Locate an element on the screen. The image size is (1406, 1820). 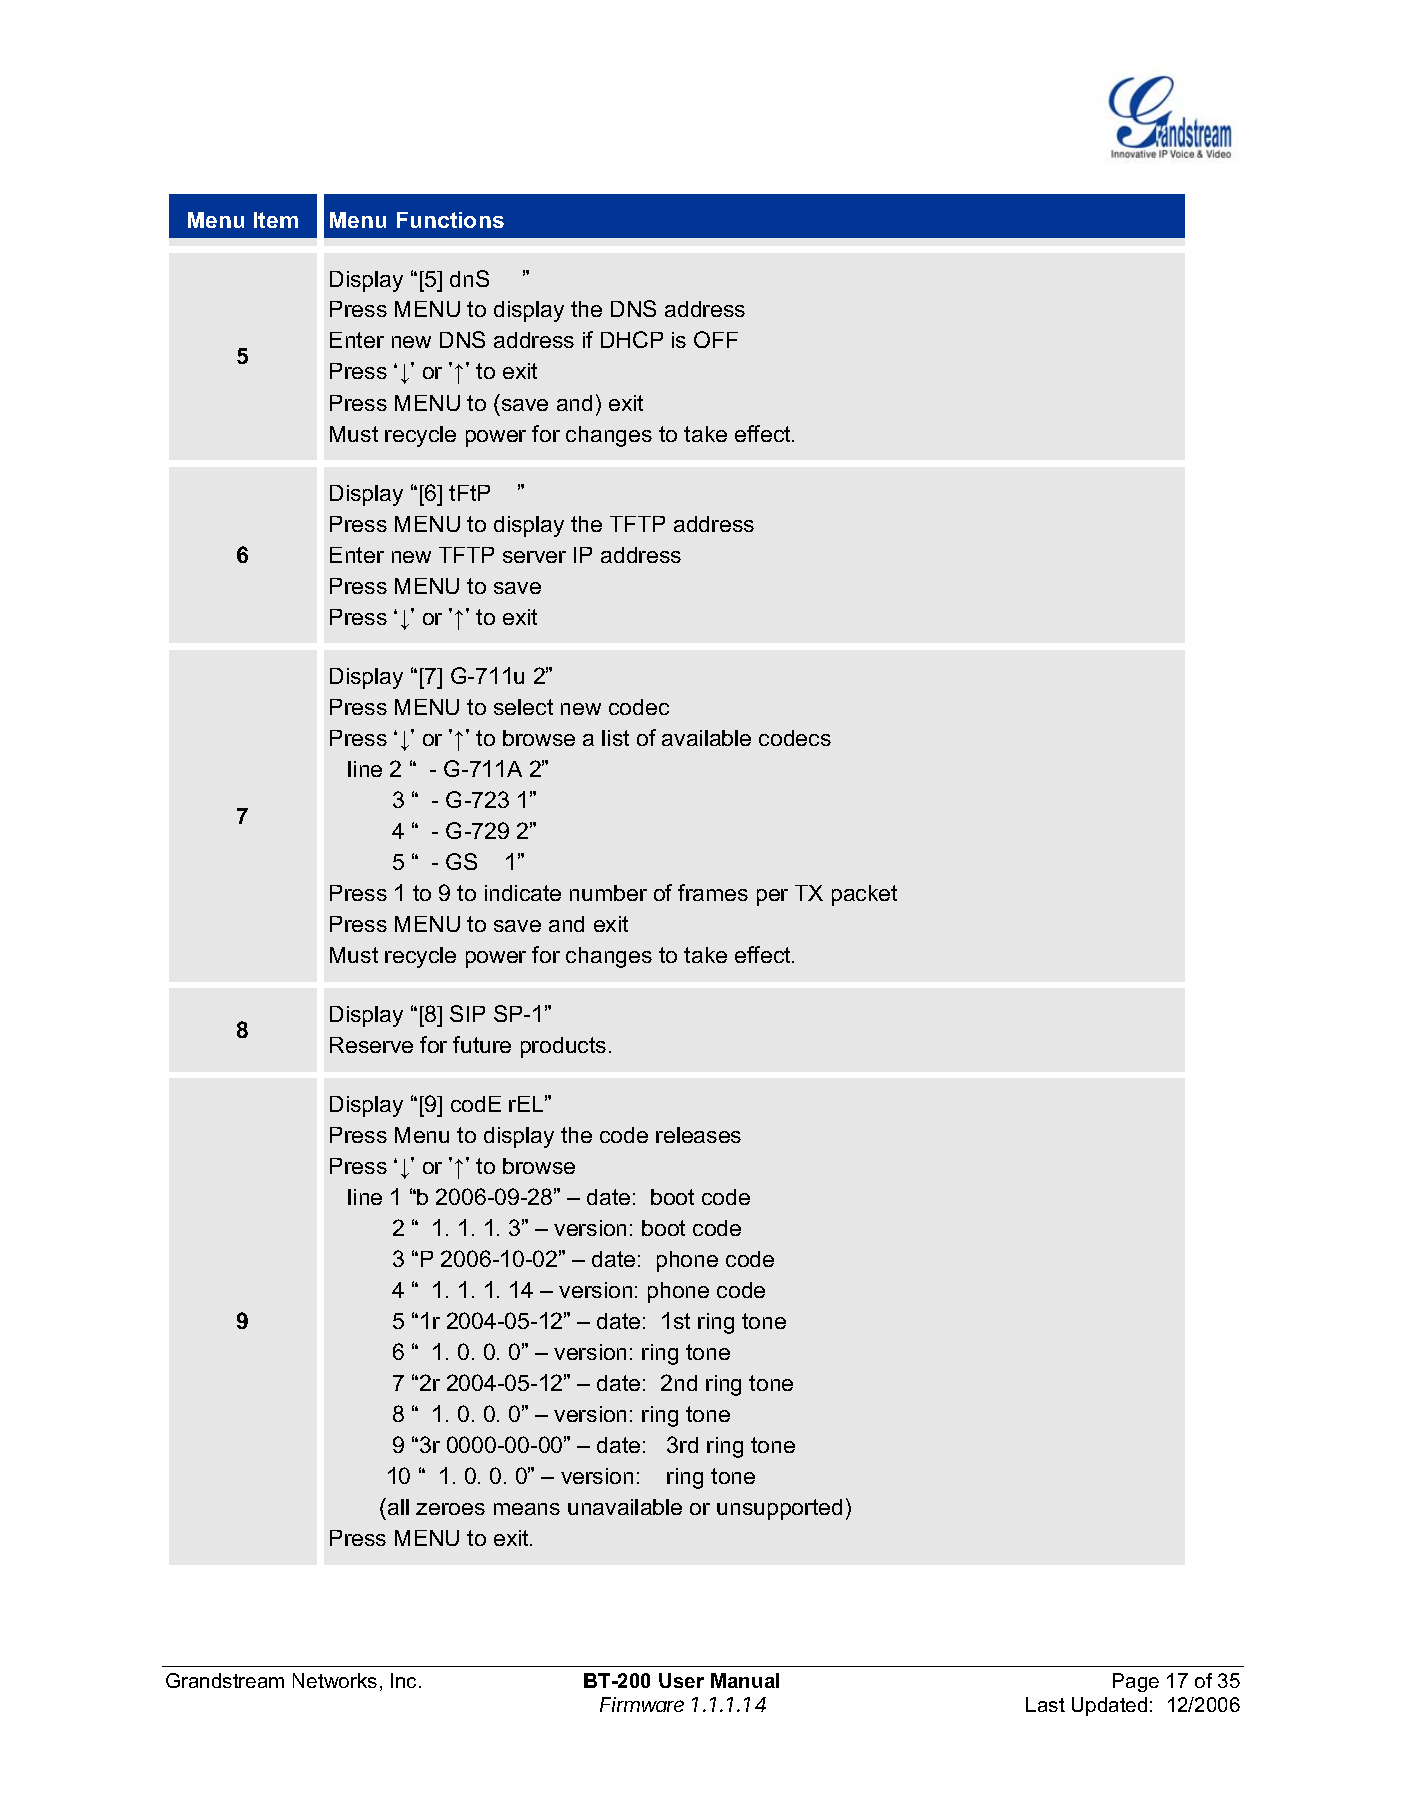
frames is located at coordinates (713, 892).
